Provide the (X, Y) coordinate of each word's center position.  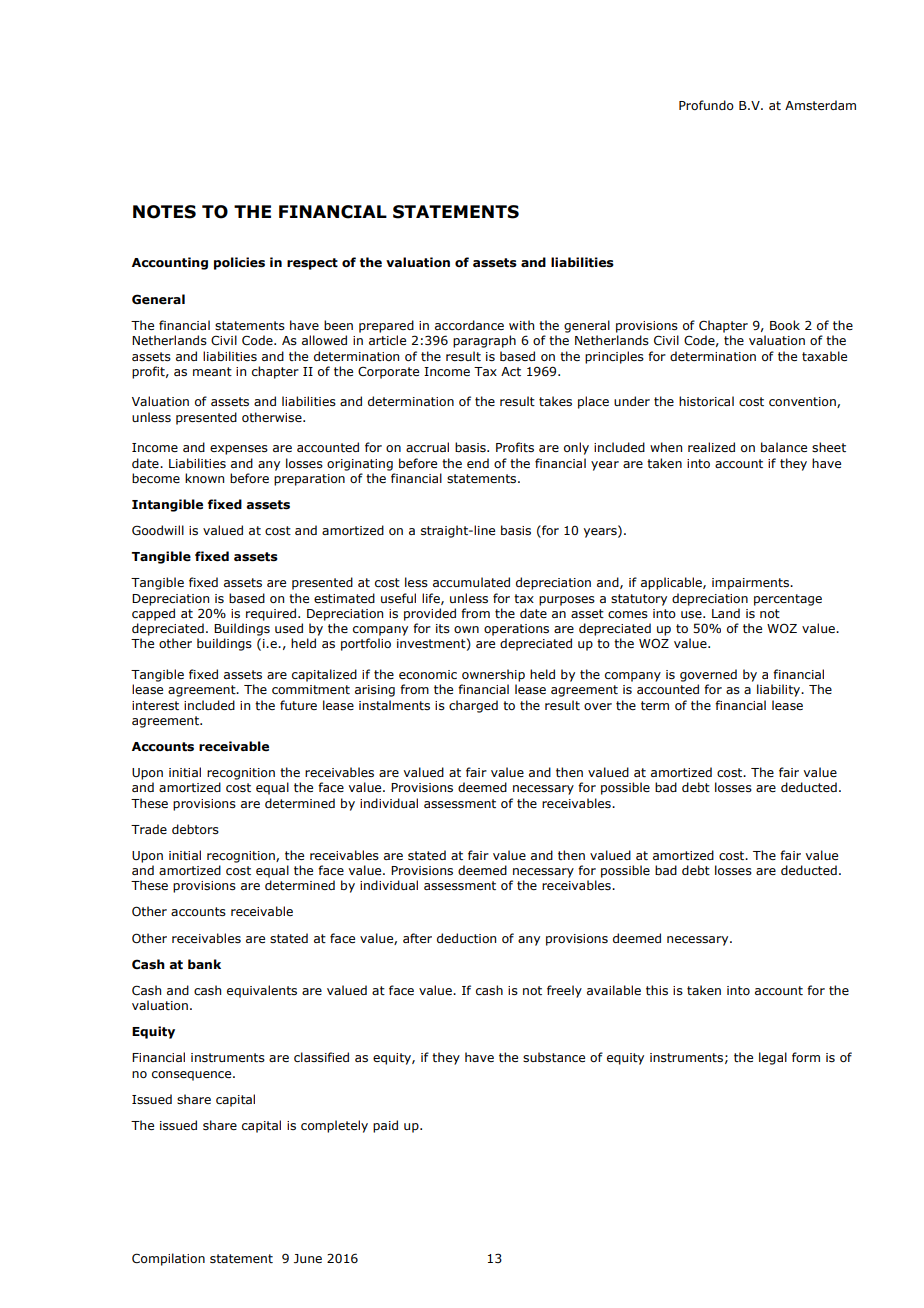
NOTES (164, 212)
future (298, 705)
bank (204, 964)
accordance (469, 325)
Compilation (168, 1259)
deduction (466, 938)
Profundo (706, 105)
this (657, 990)
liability (780, 690)
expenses (239, 450)
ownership (493, 675)
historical (706, 401)
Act (511, 371)
